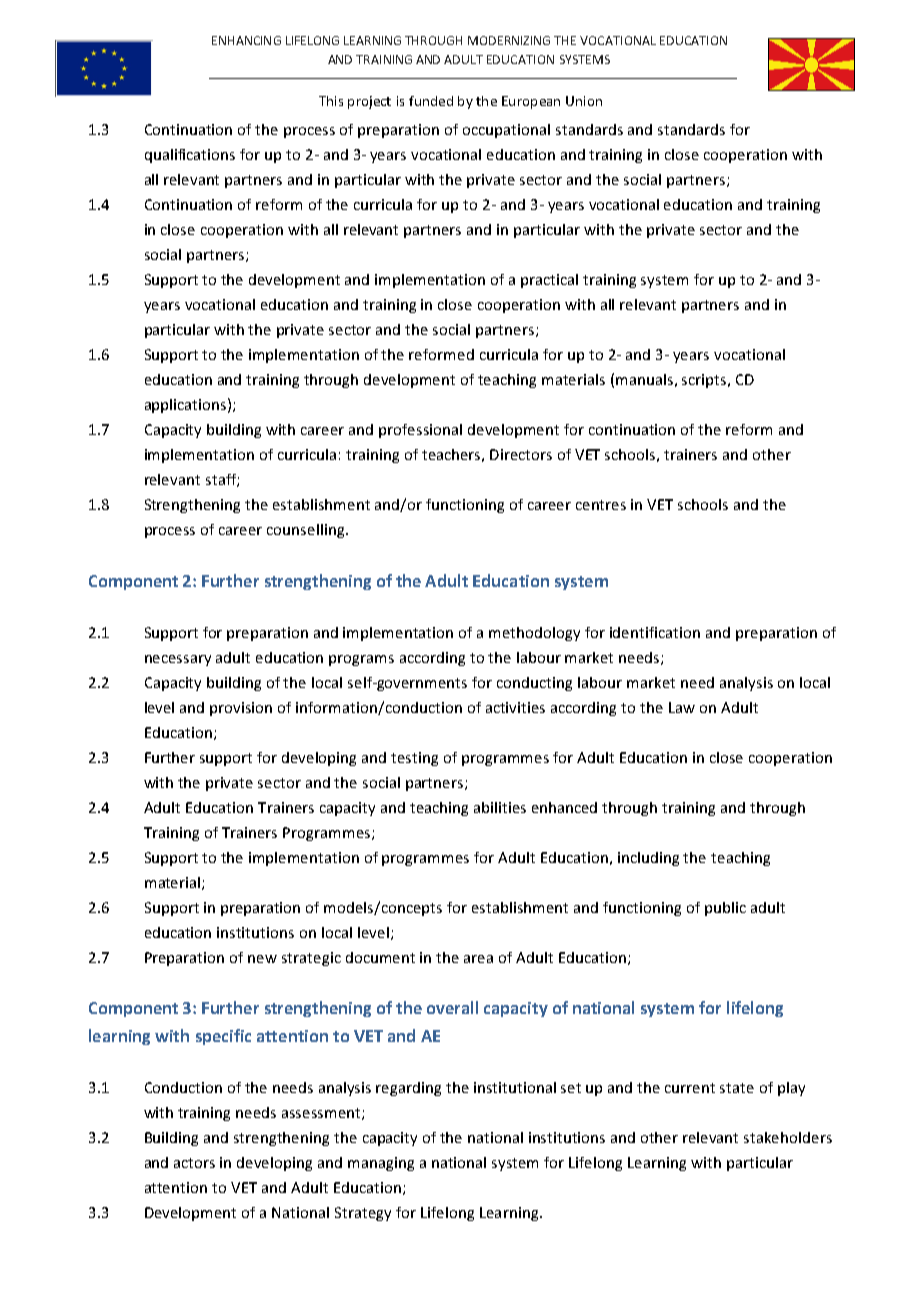 This page has width=924, height=1308. I want to click on qualifications, so click(190, 156).
